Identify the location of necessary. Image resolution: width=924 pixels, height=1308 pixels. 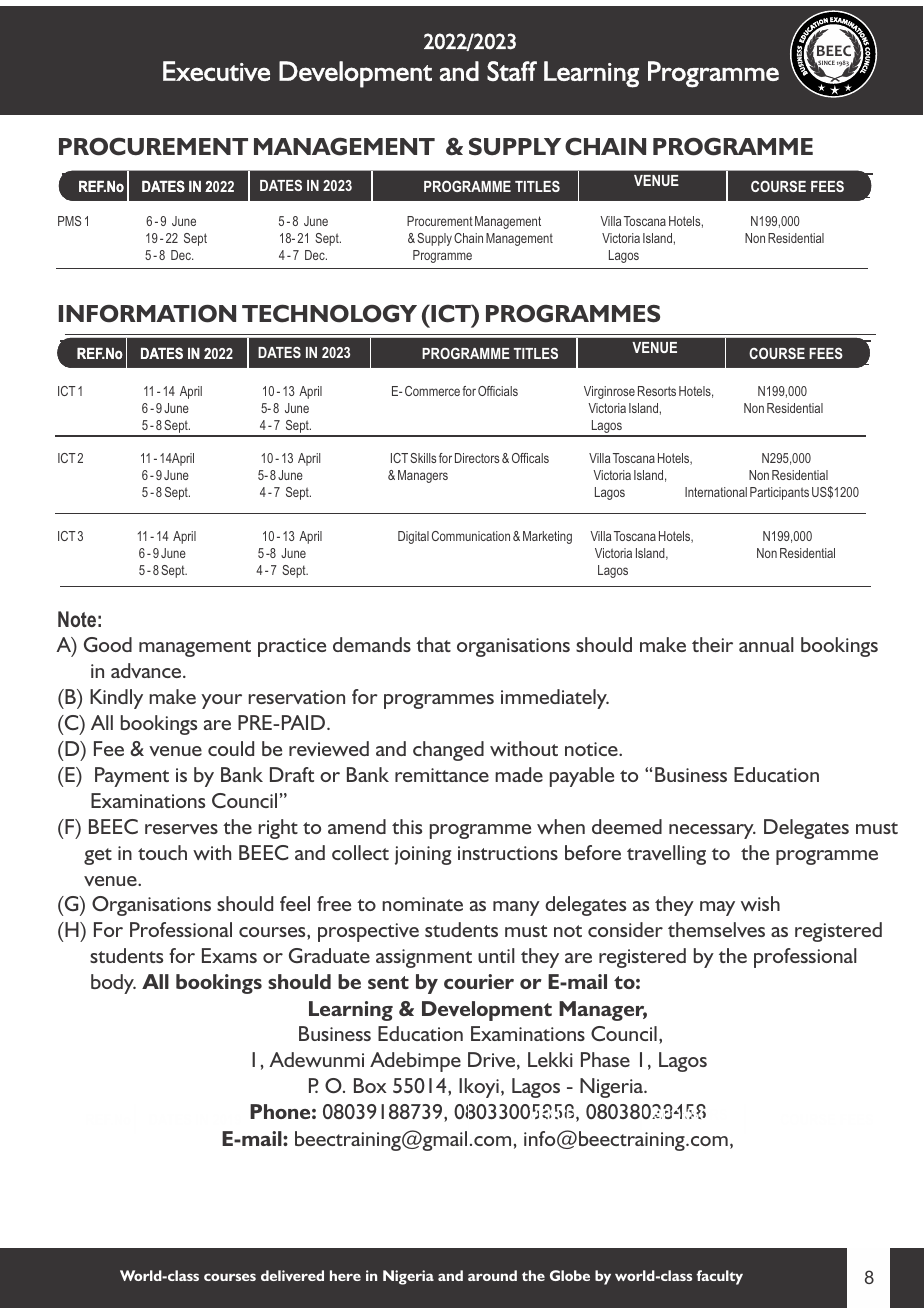
(712, 831).
